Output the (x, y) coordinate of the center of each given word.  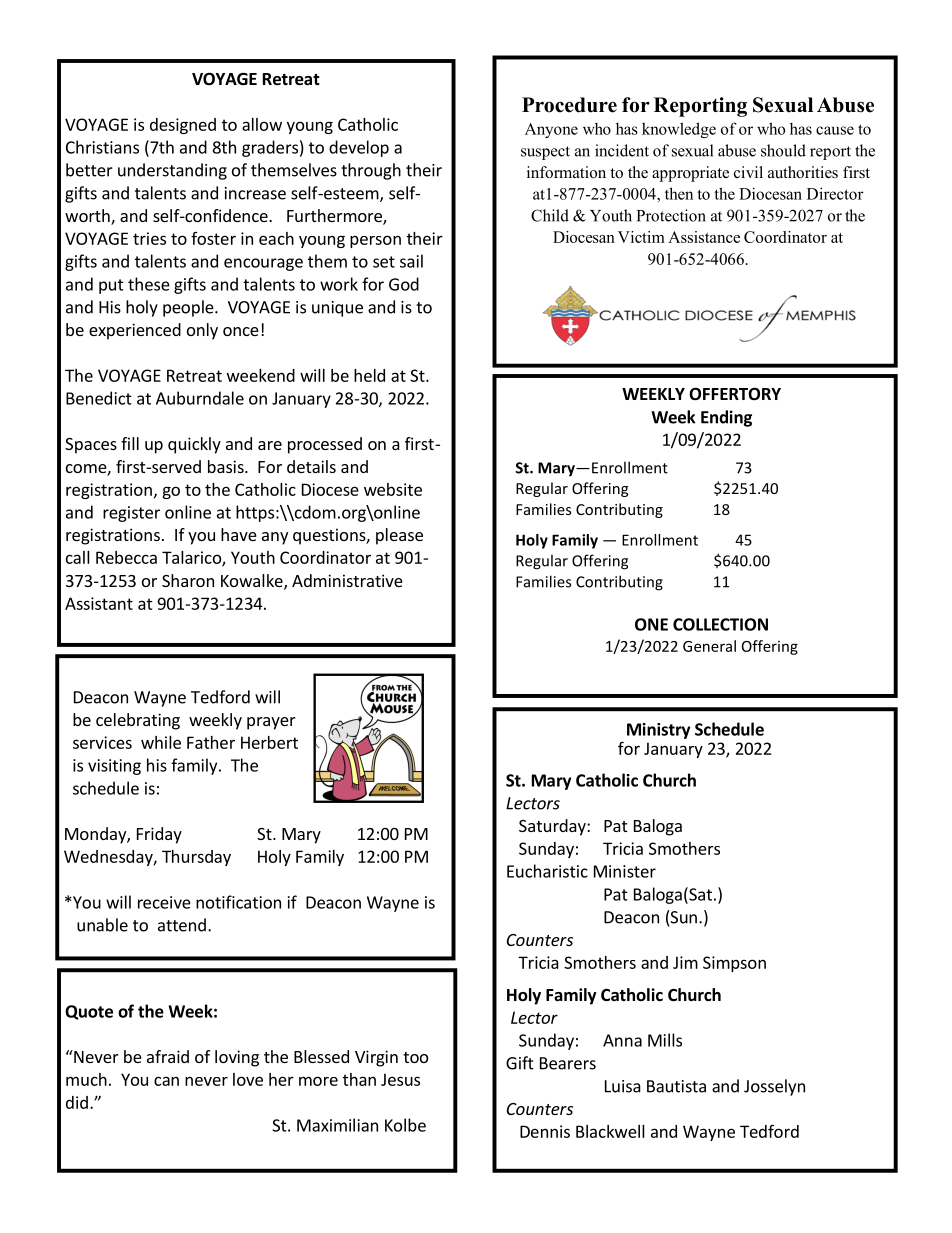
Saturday (553, 827)
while (161, 742)
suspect (545, 153)
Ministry (658, 731)
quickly (194, 445)
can (166, 1081)
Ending (726, 418)
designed (183, 126)
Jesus (400, 1079)
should (783, 150)
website (393, 489)
